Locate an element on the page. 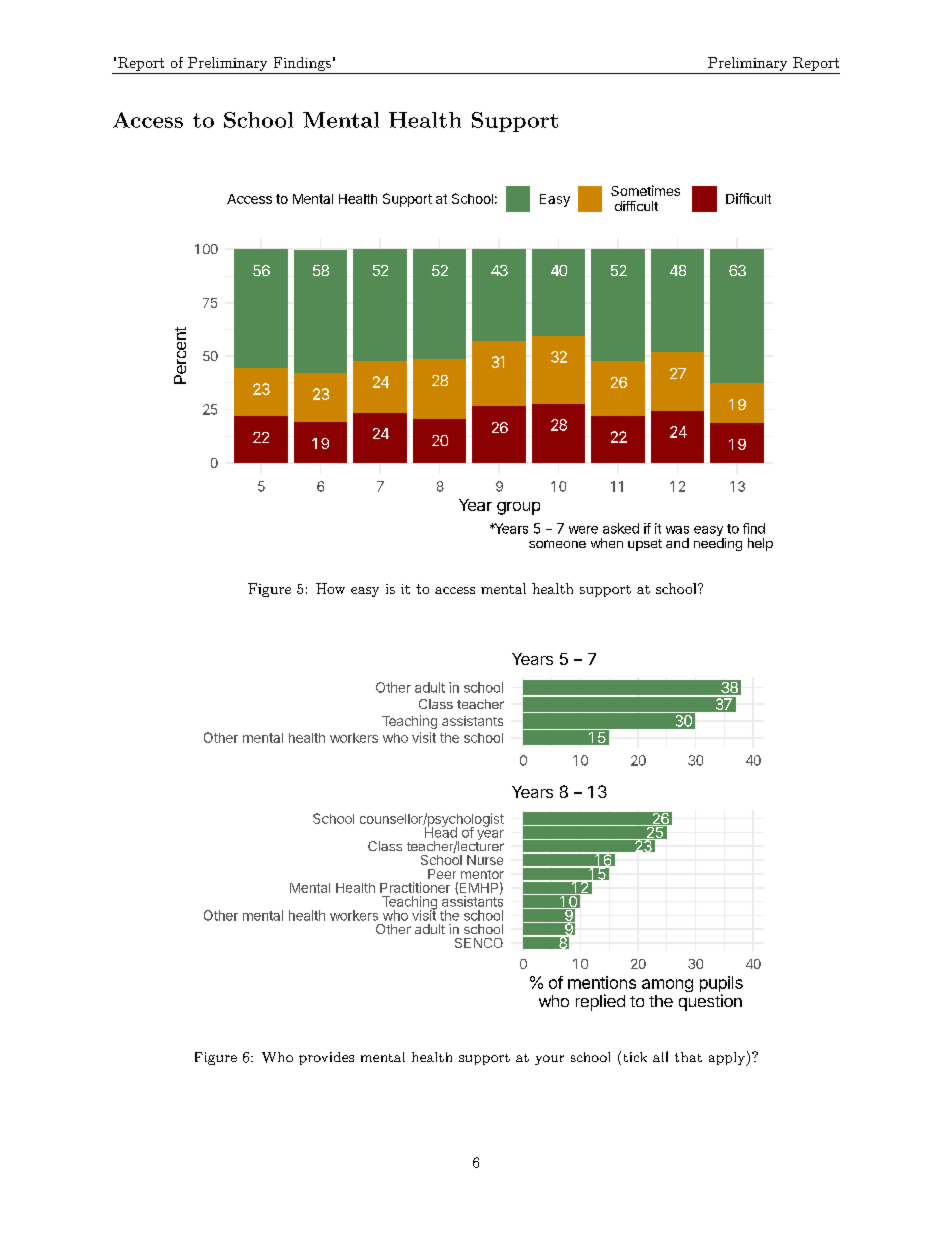 This document has width=952, height=1233. someone is located at coordinates (557, 544).
